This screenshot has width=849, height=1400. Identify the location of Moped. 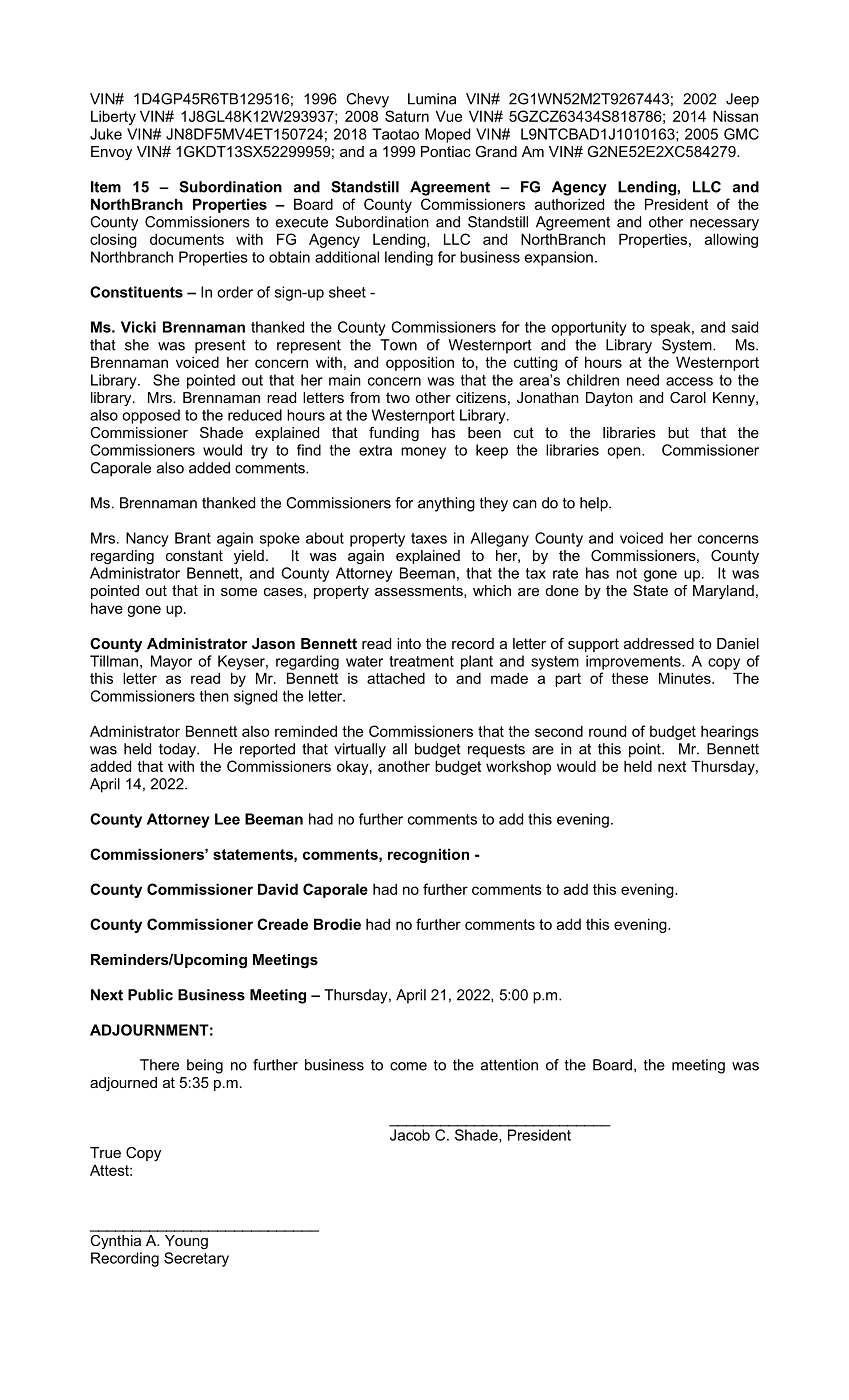
(447, 135).
